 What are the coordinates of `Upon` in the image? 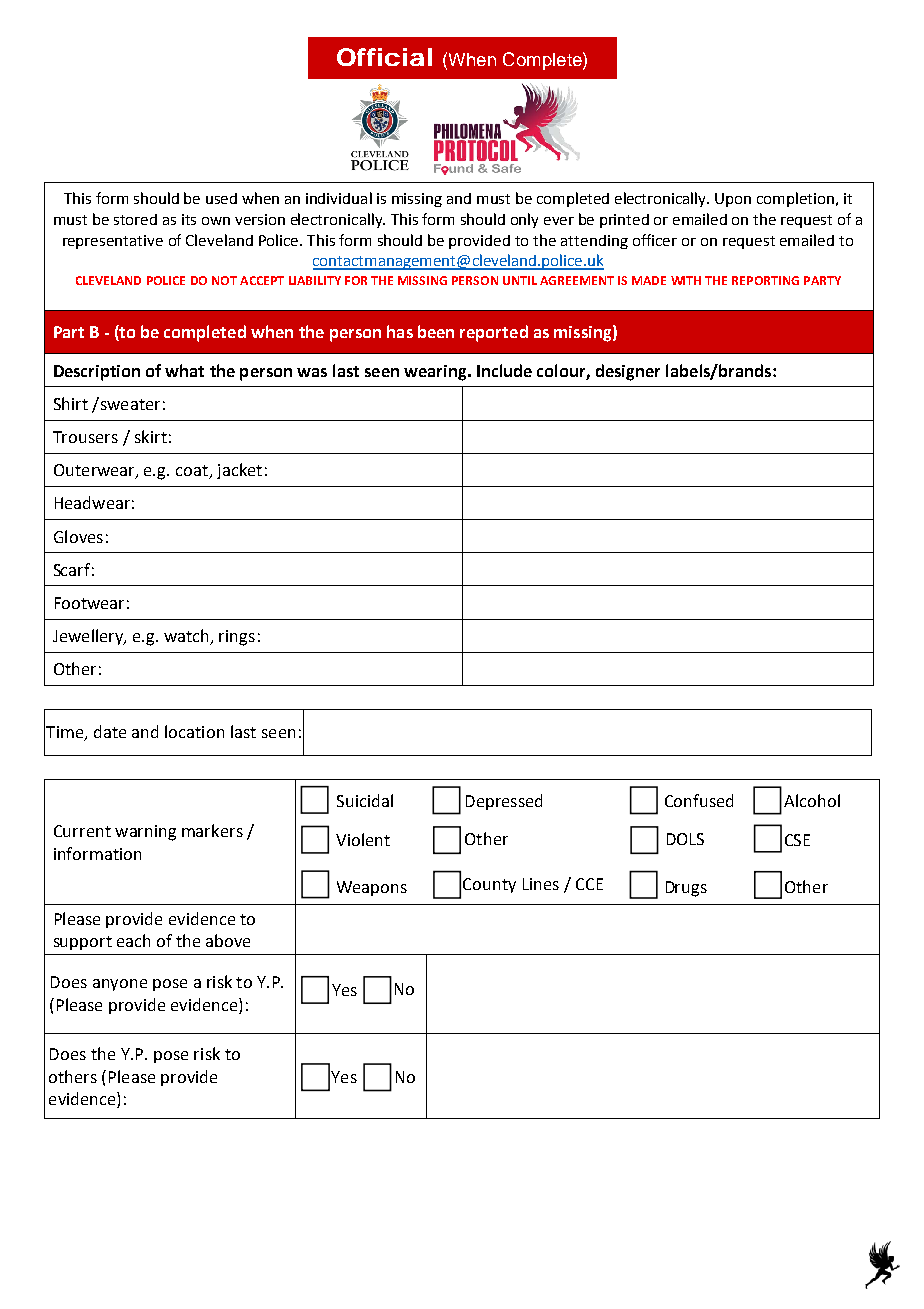 It's located at (733, 200).
